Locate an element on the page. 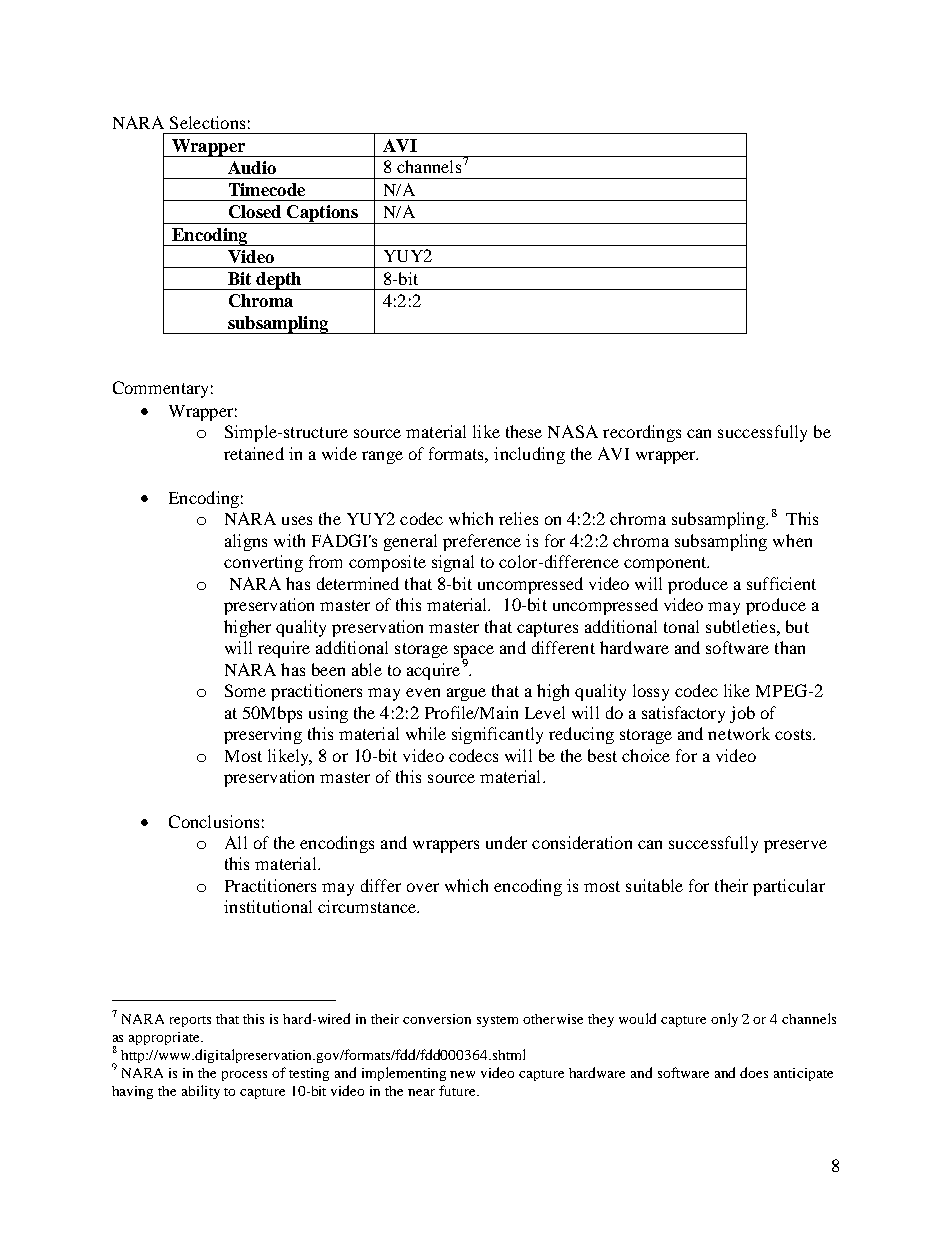 This image has width=952, height=1233. does is located at coordinates (754, 1072).
